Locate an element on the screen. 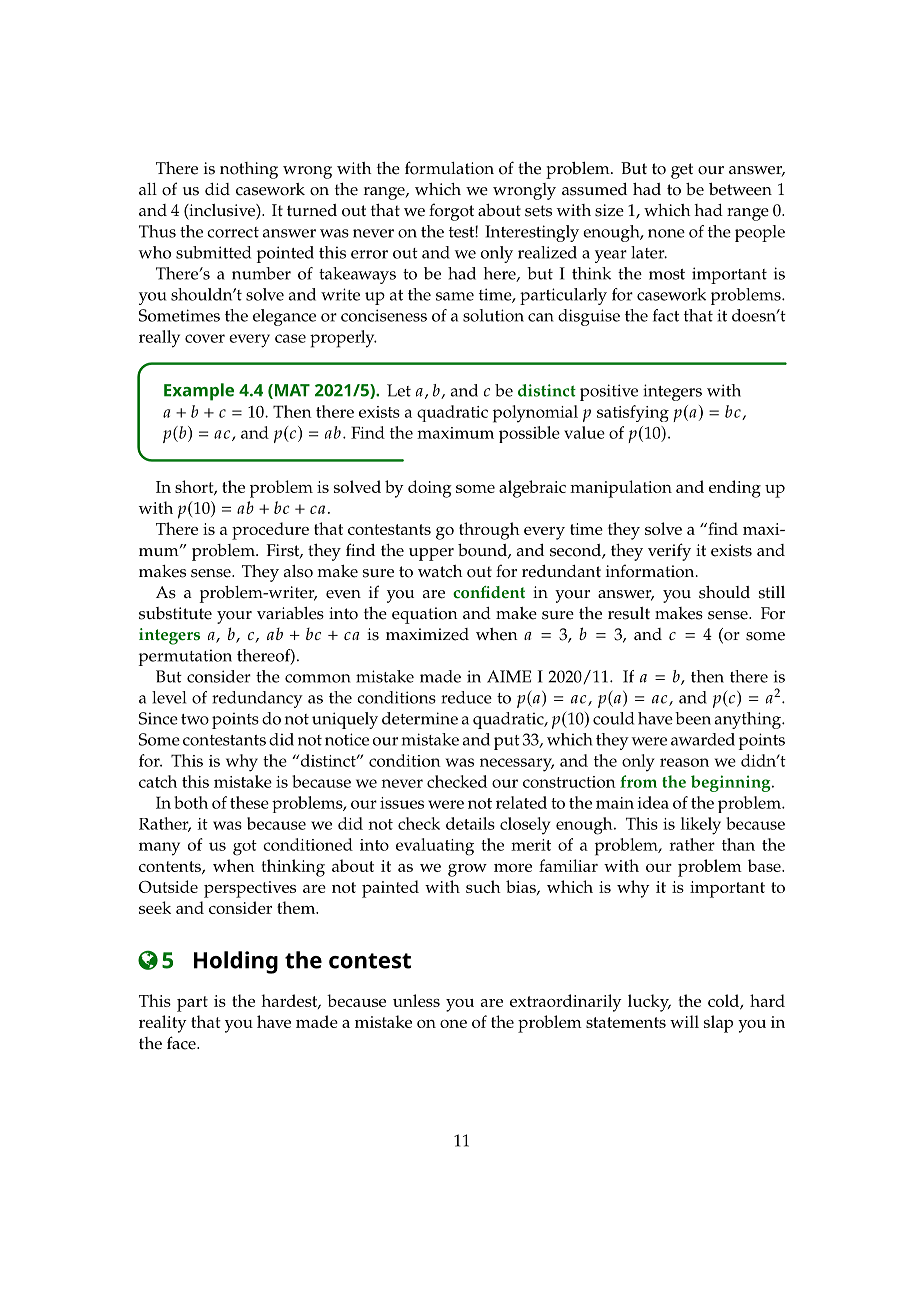 This screenshot has width=924, height=1308. likely is located at coordinates (700, 826).
